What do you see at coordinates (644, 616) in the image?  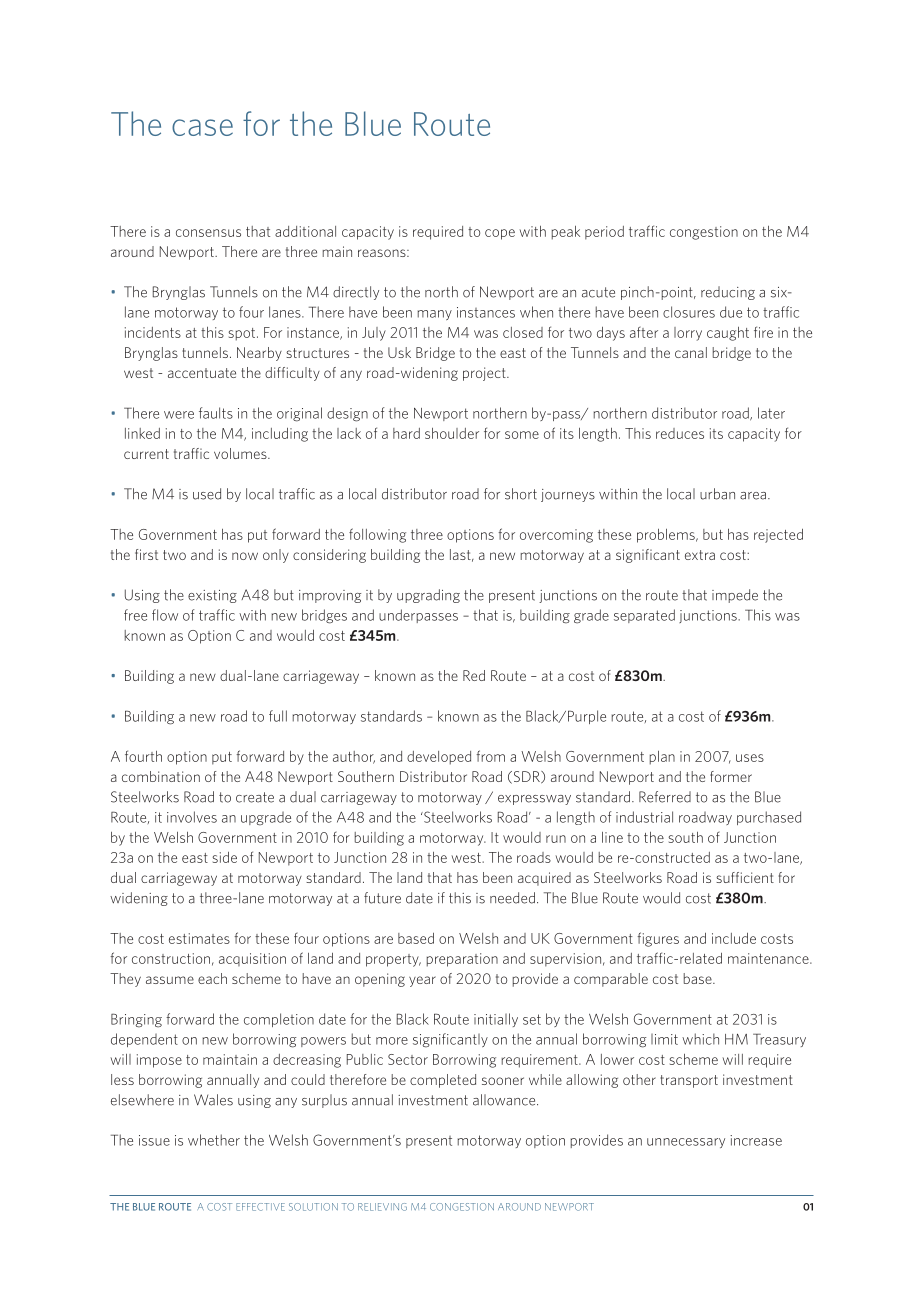 I see `separated` at bounding box center [644, 616].
